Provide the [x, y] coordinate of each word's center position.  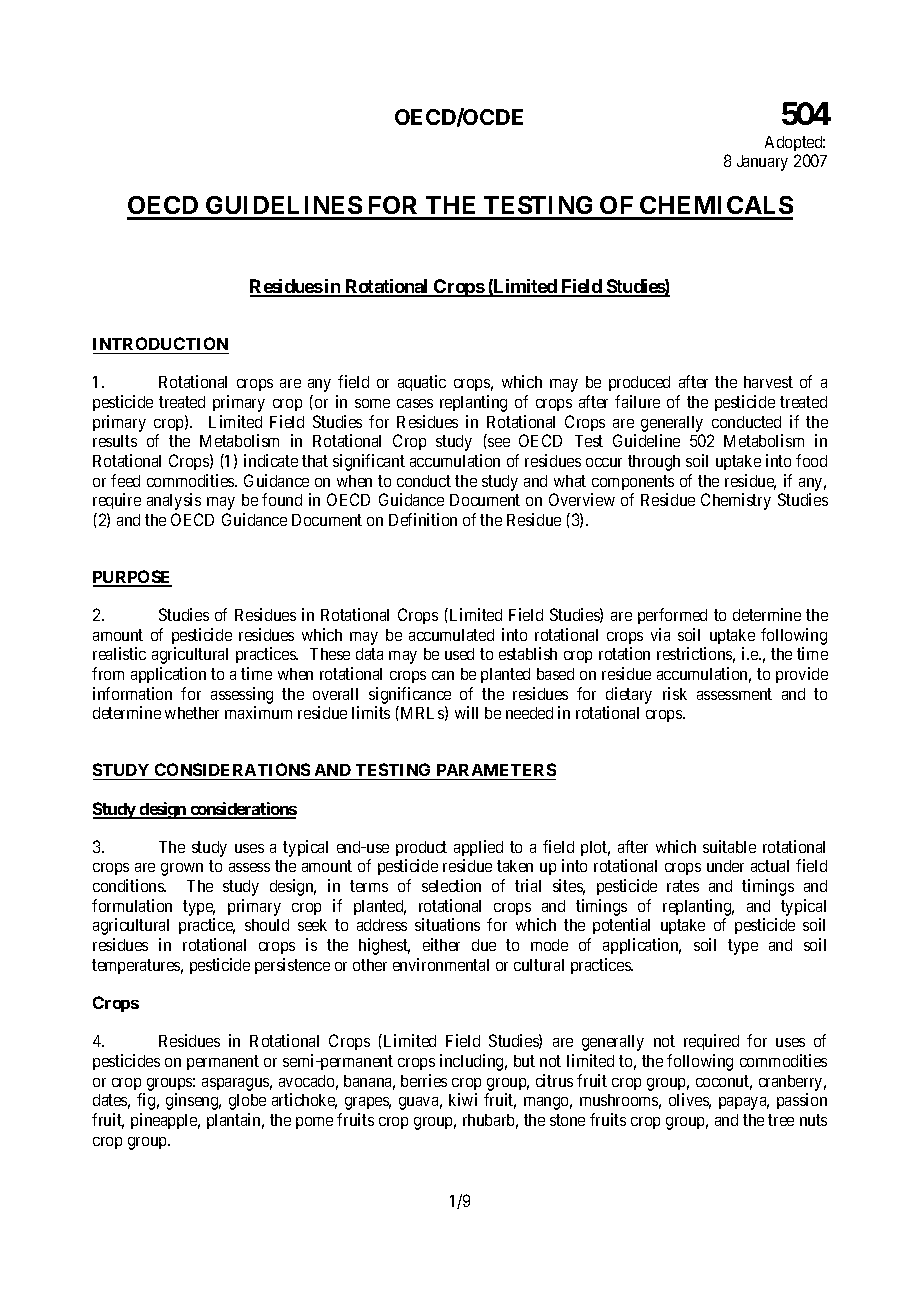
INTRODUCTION [160, 343]
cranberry [792, 1083]
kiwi [463, 1099]
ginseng [193, 1101]
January [762, 163]
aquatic [422, 383]
